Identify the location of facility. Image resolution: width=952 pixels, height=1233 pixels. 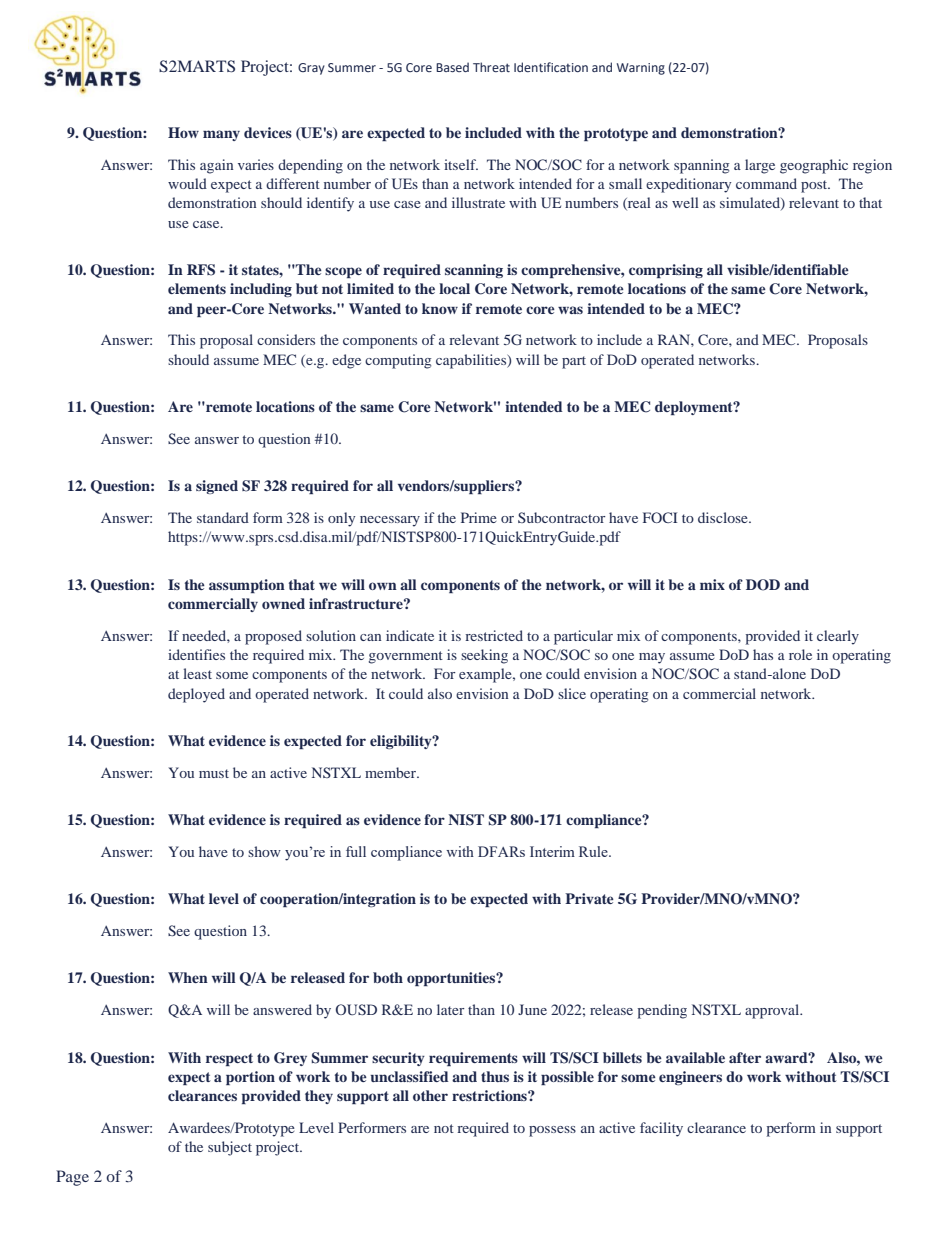
(661, 1129).
